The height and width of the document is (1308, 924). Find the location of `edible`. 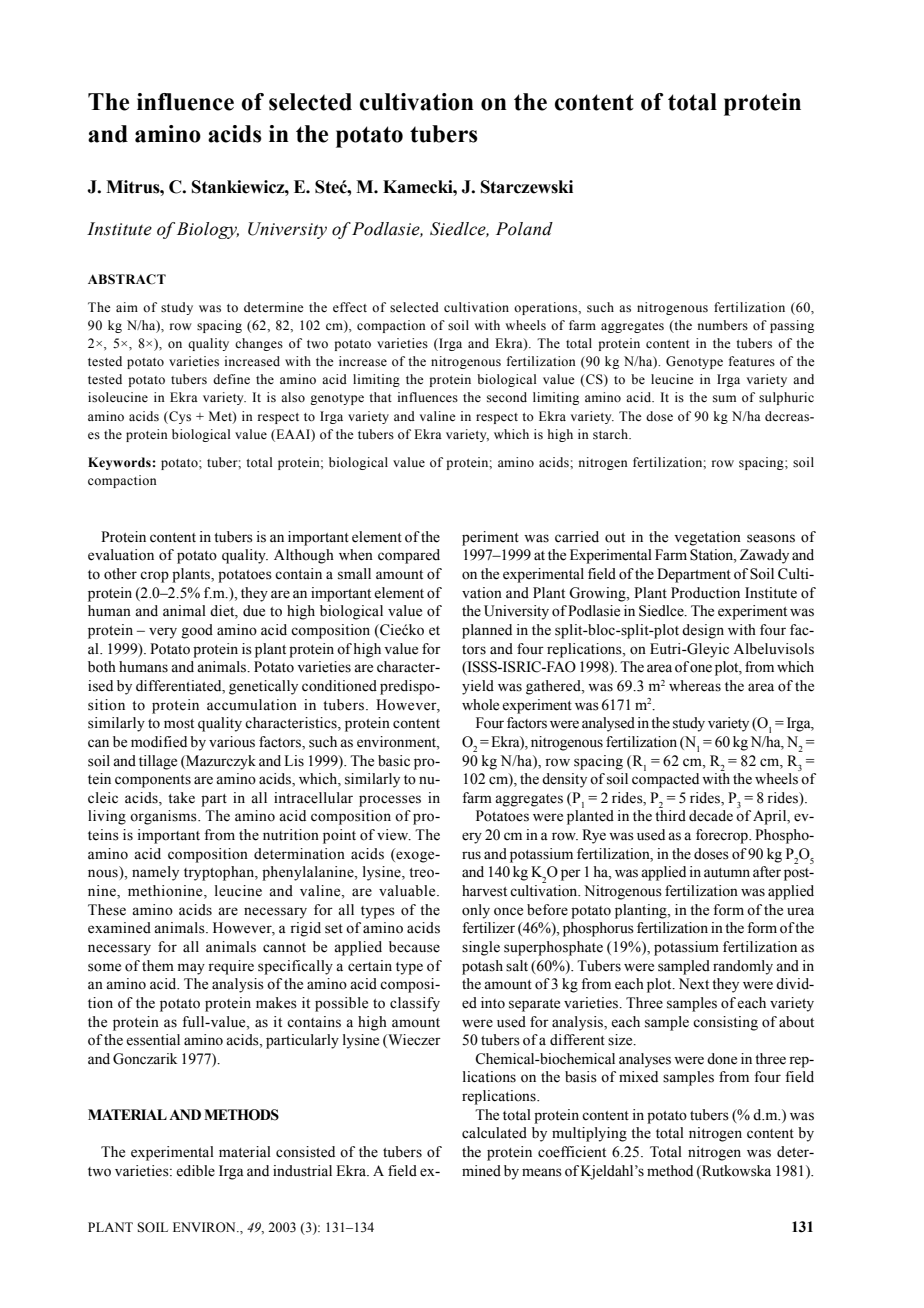

edible is located at coordinates (195, 1171).
